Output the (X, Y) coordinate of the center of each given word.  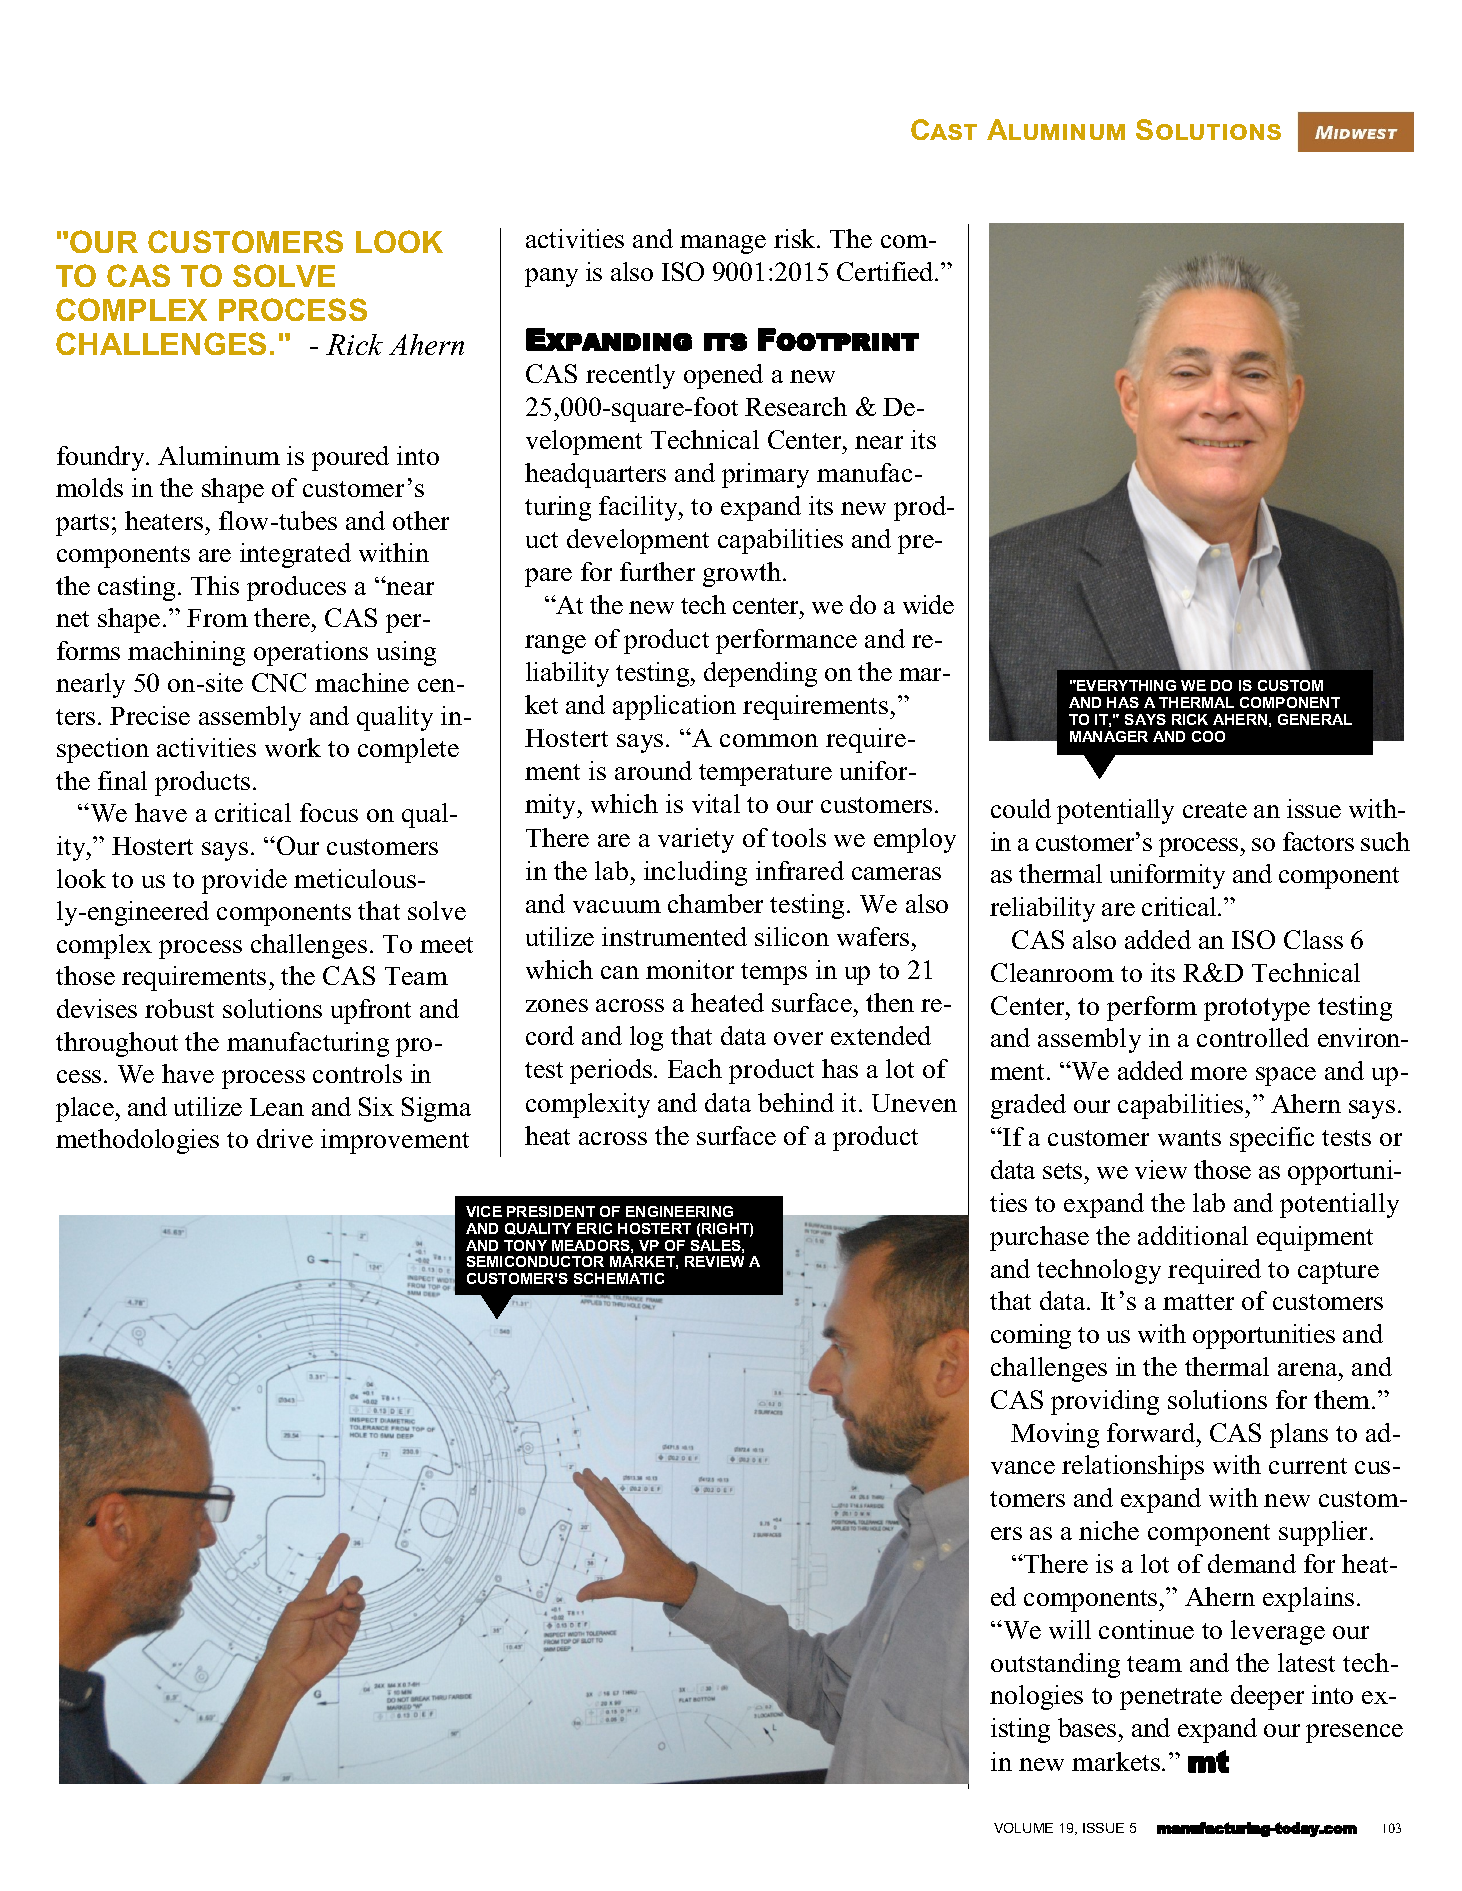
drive (285, 1138)
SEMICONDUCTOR (535, 1261)
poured (350, 458)
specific (1272, 1139)
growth (743, 574)
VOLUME (1023, 1828)
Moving (1055, 1435)
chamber (715, 903)
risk (796, 238)
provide (244, 881)
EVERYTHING (1125, 685)
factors (1318, 841)
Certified (886, 271)
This (215, 585)
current (1308, 1466)
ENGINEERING (679, 1211)
